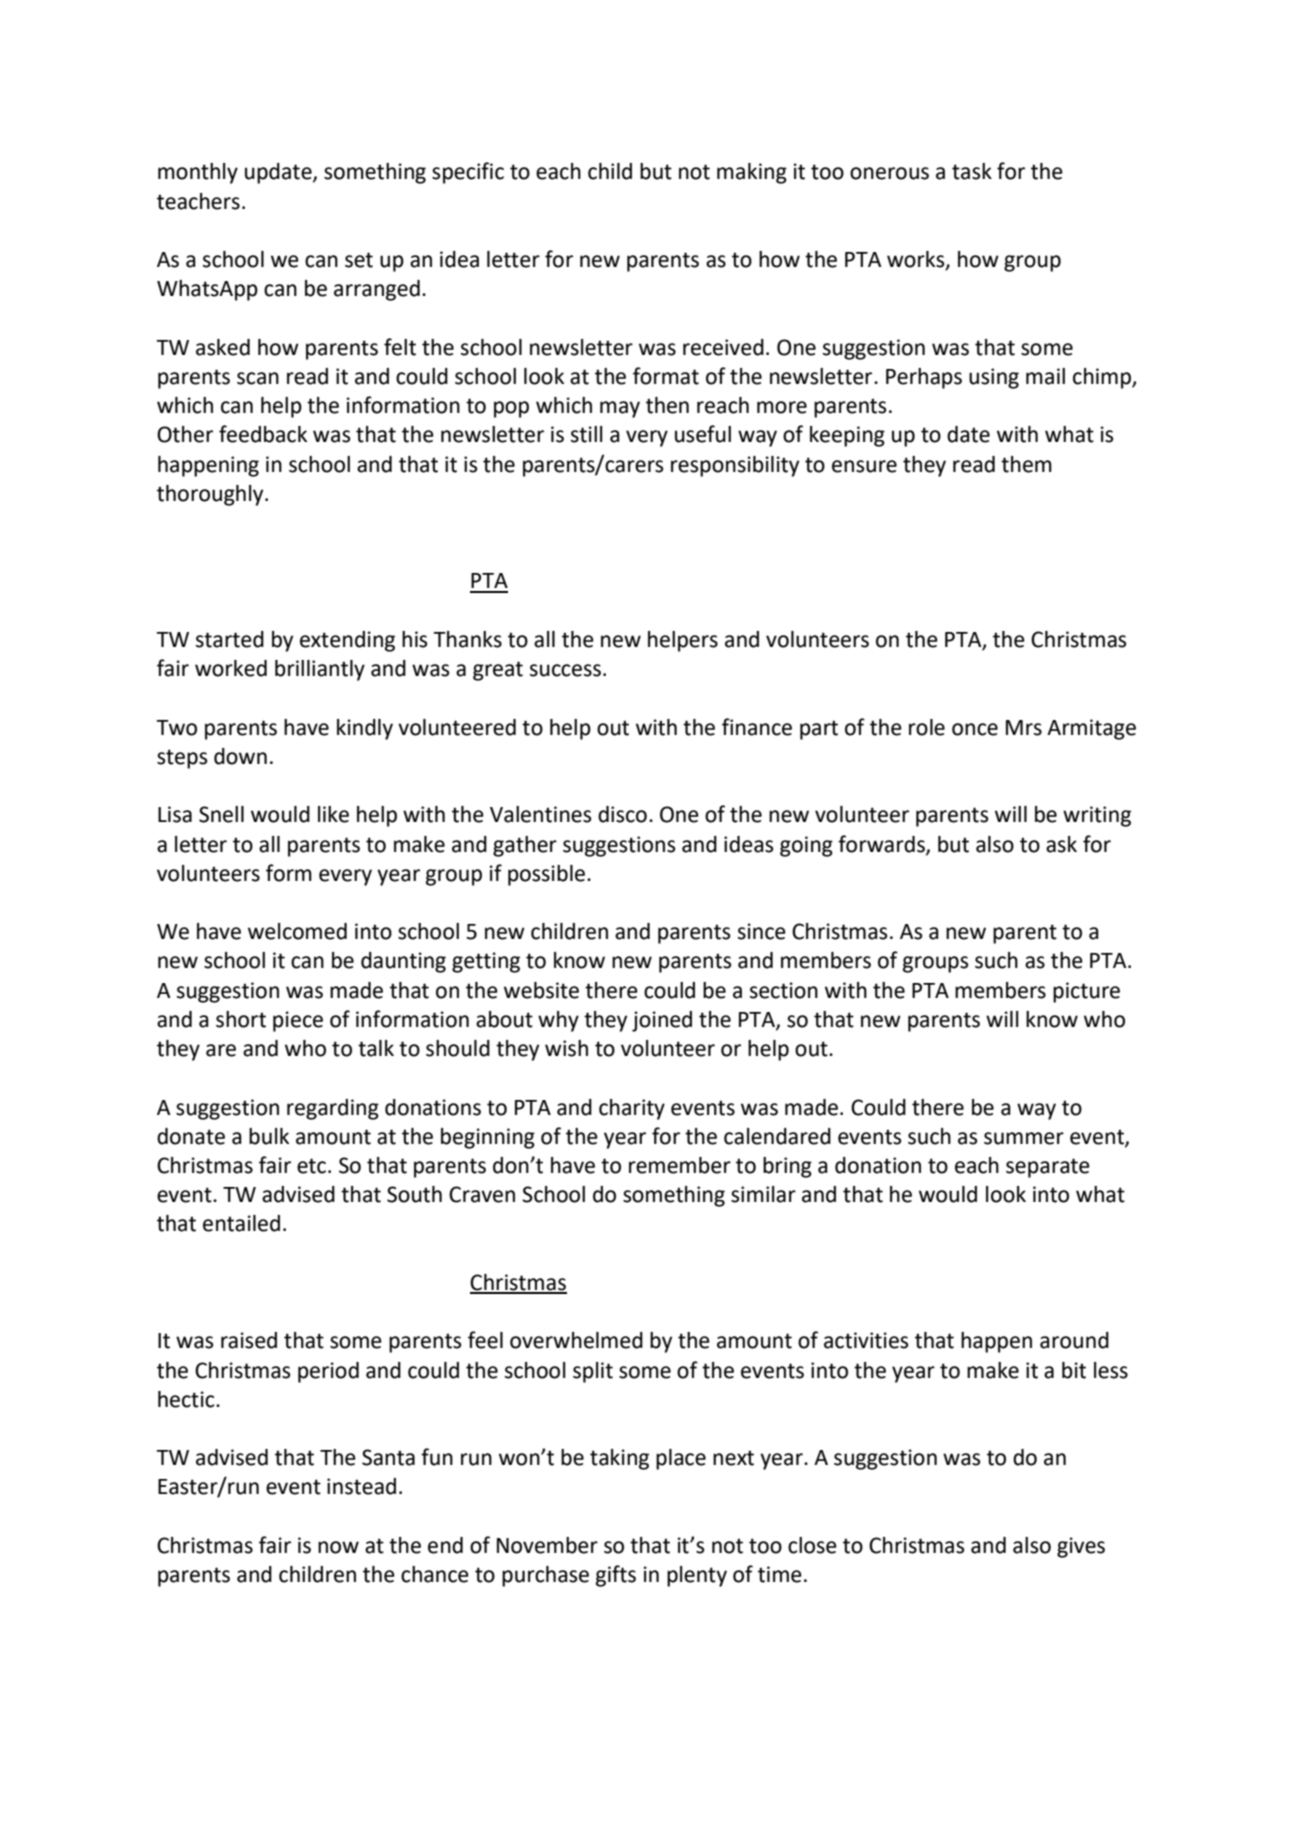 This image has width=1295, height=1832. Describe the element at coordinates (359, 260) in the image. I see `set` at that location.
